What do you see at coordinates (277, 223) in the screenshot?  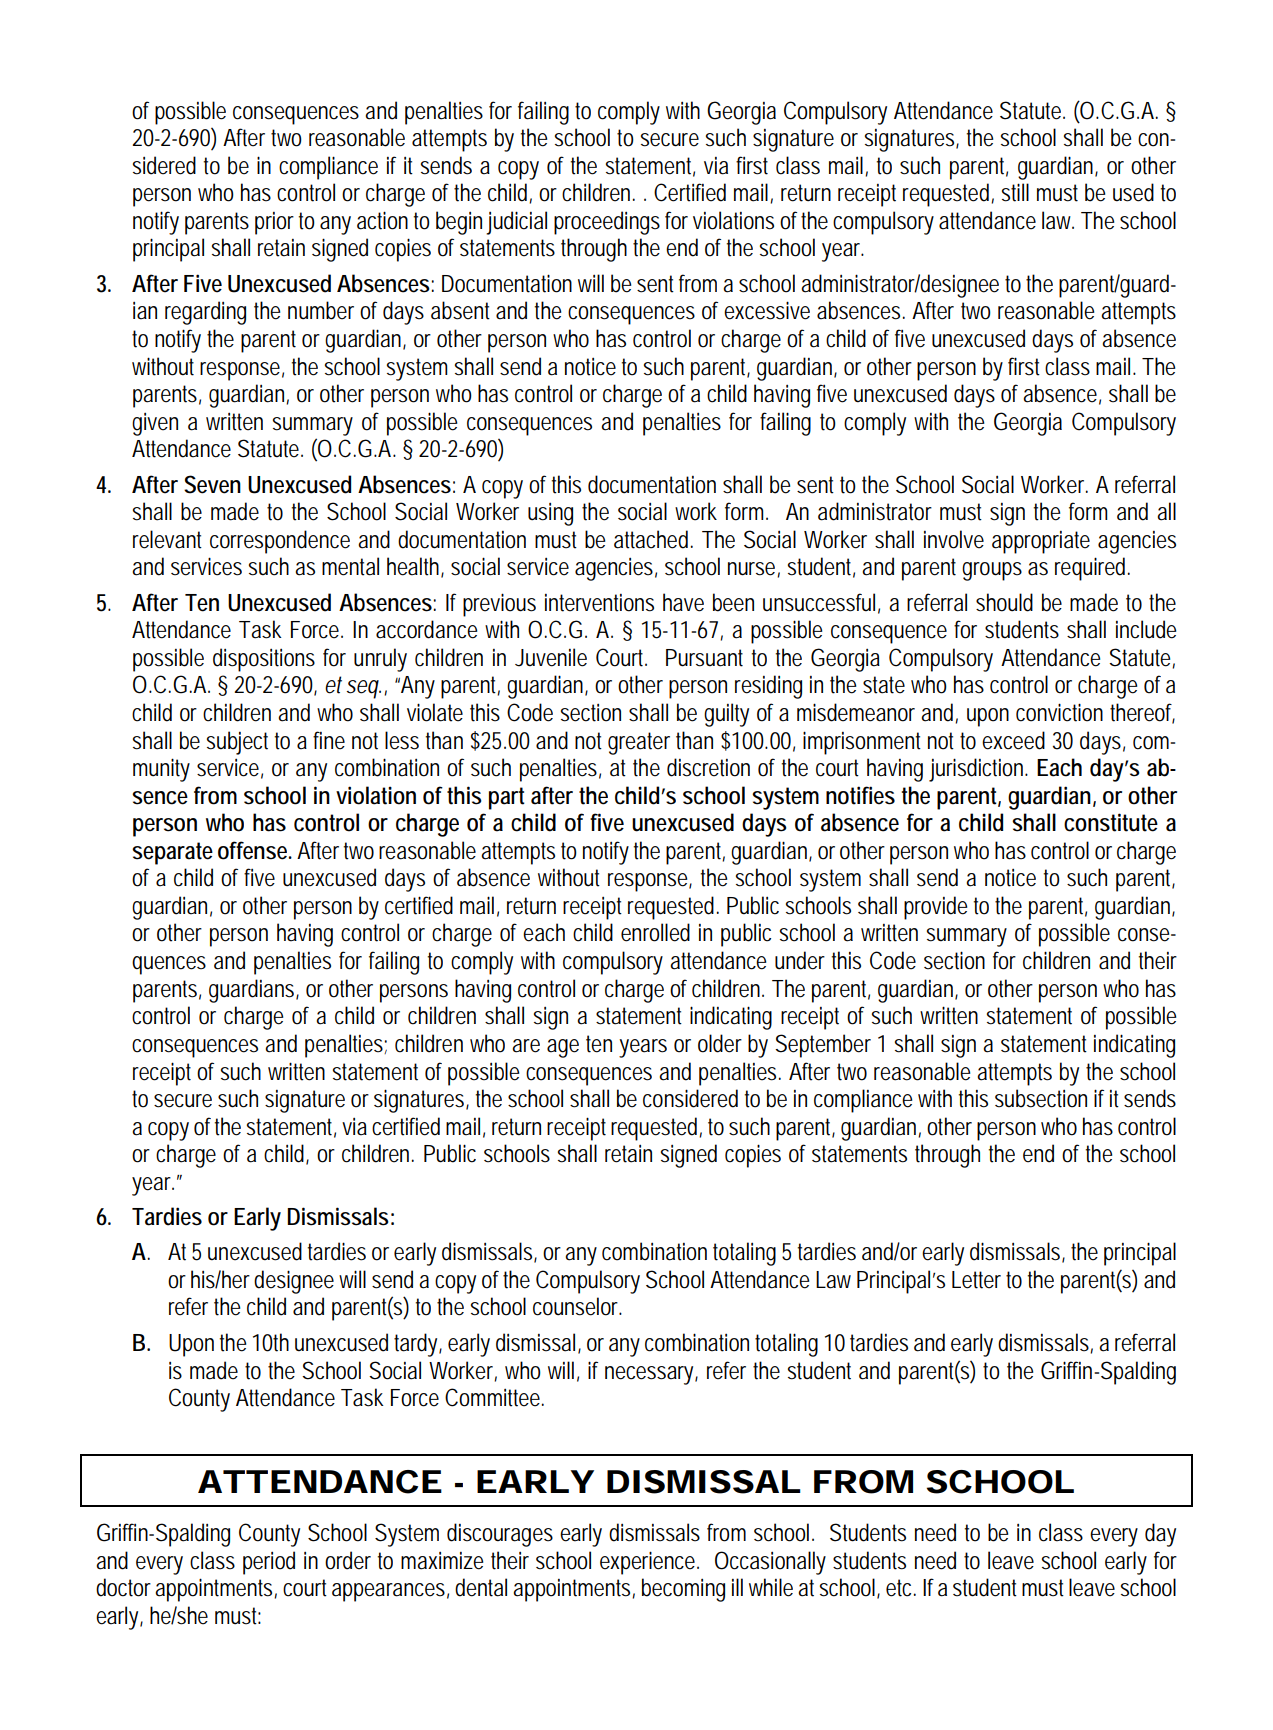 I see `prior` at bounding box center [277, 223].
